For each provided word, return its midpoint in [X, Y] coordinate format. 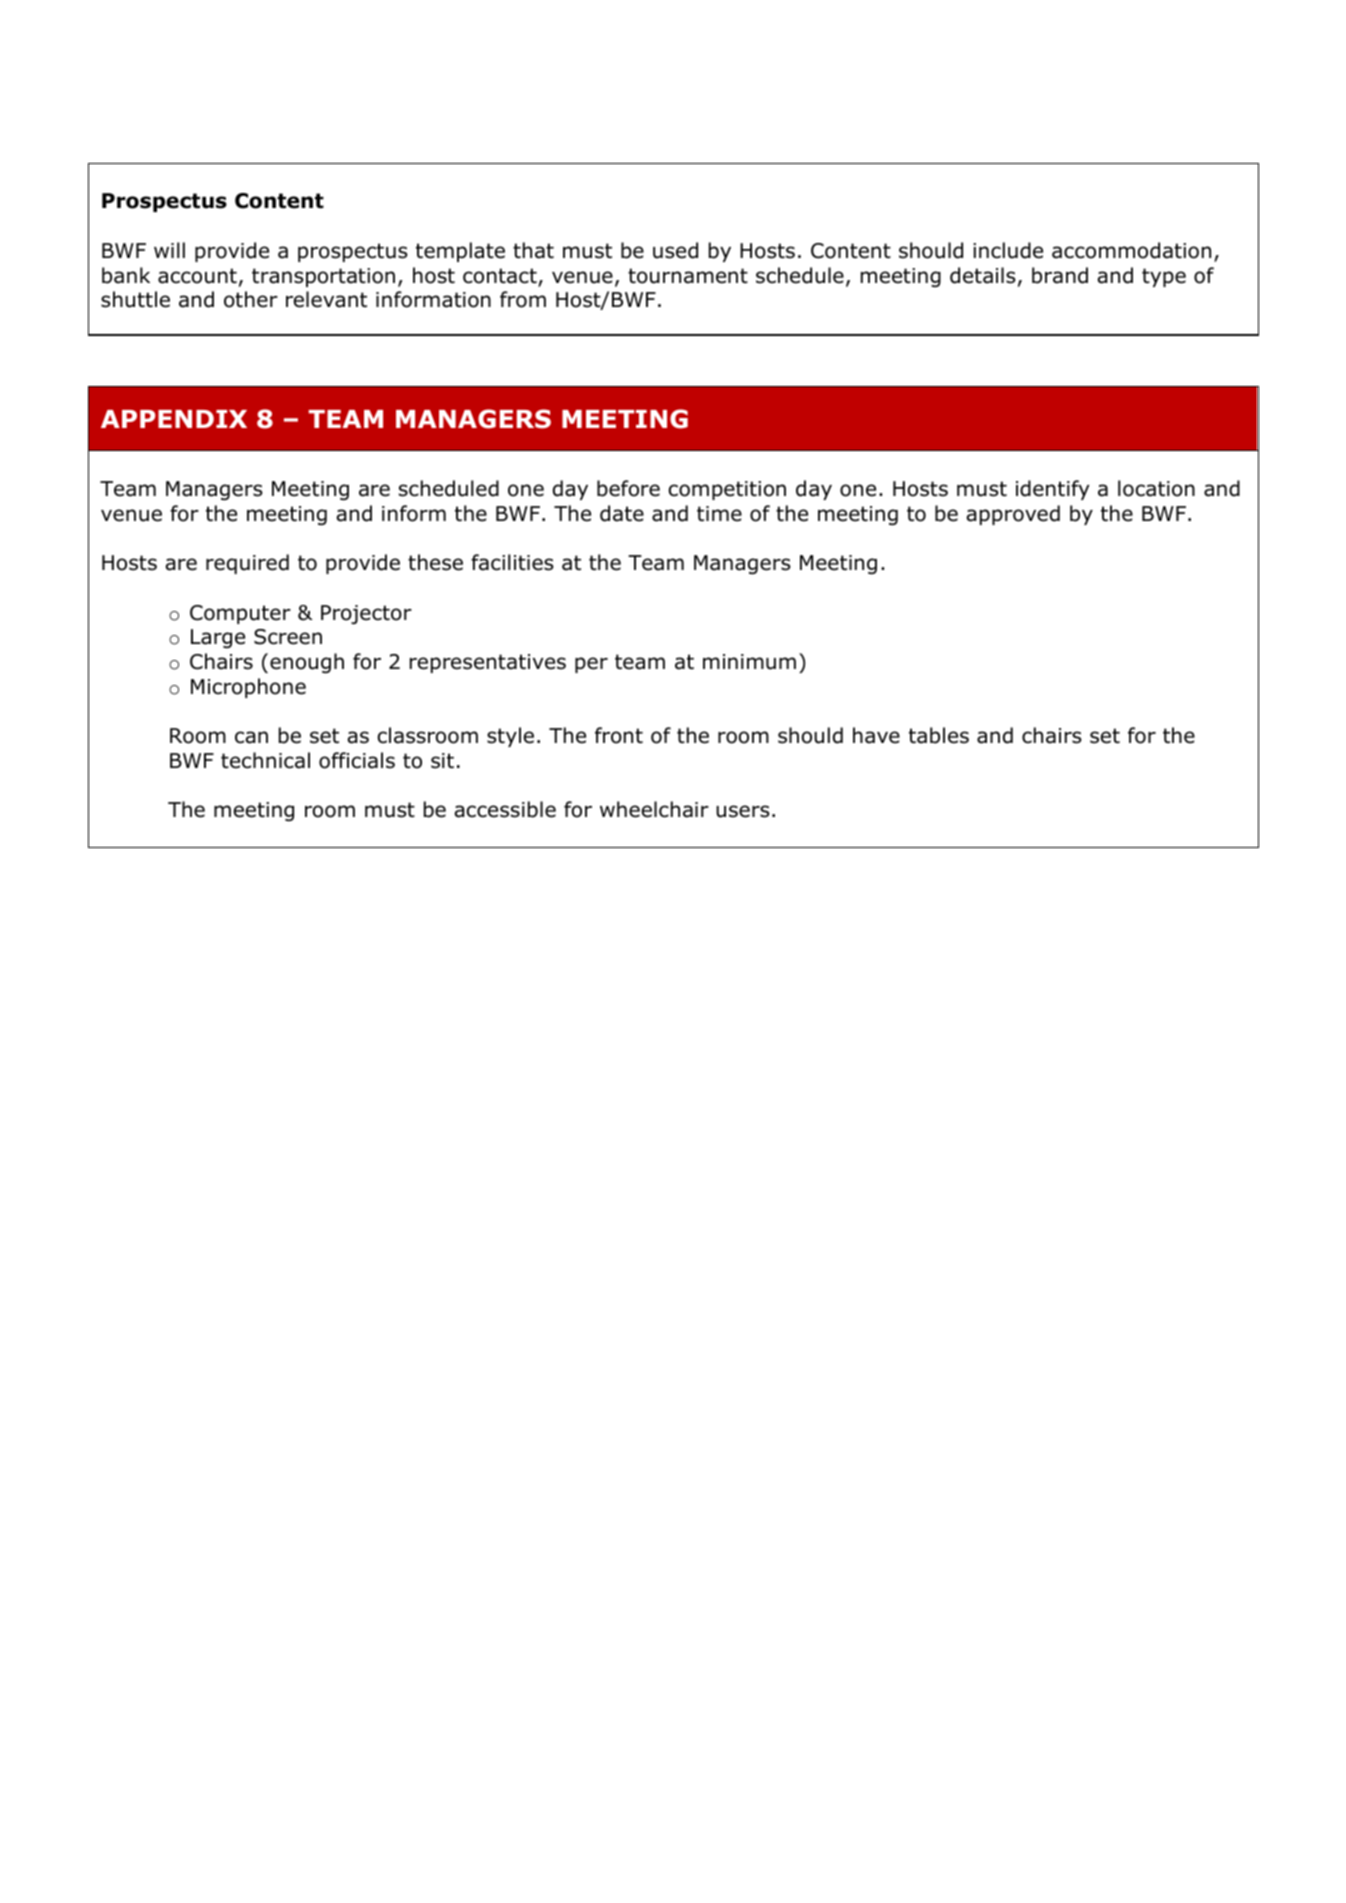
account [197, 276]
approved [1013, 515]
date [622, 513]
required [247, 564]
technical [265, 760]
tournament [688, 276]
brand [1060, 275]
